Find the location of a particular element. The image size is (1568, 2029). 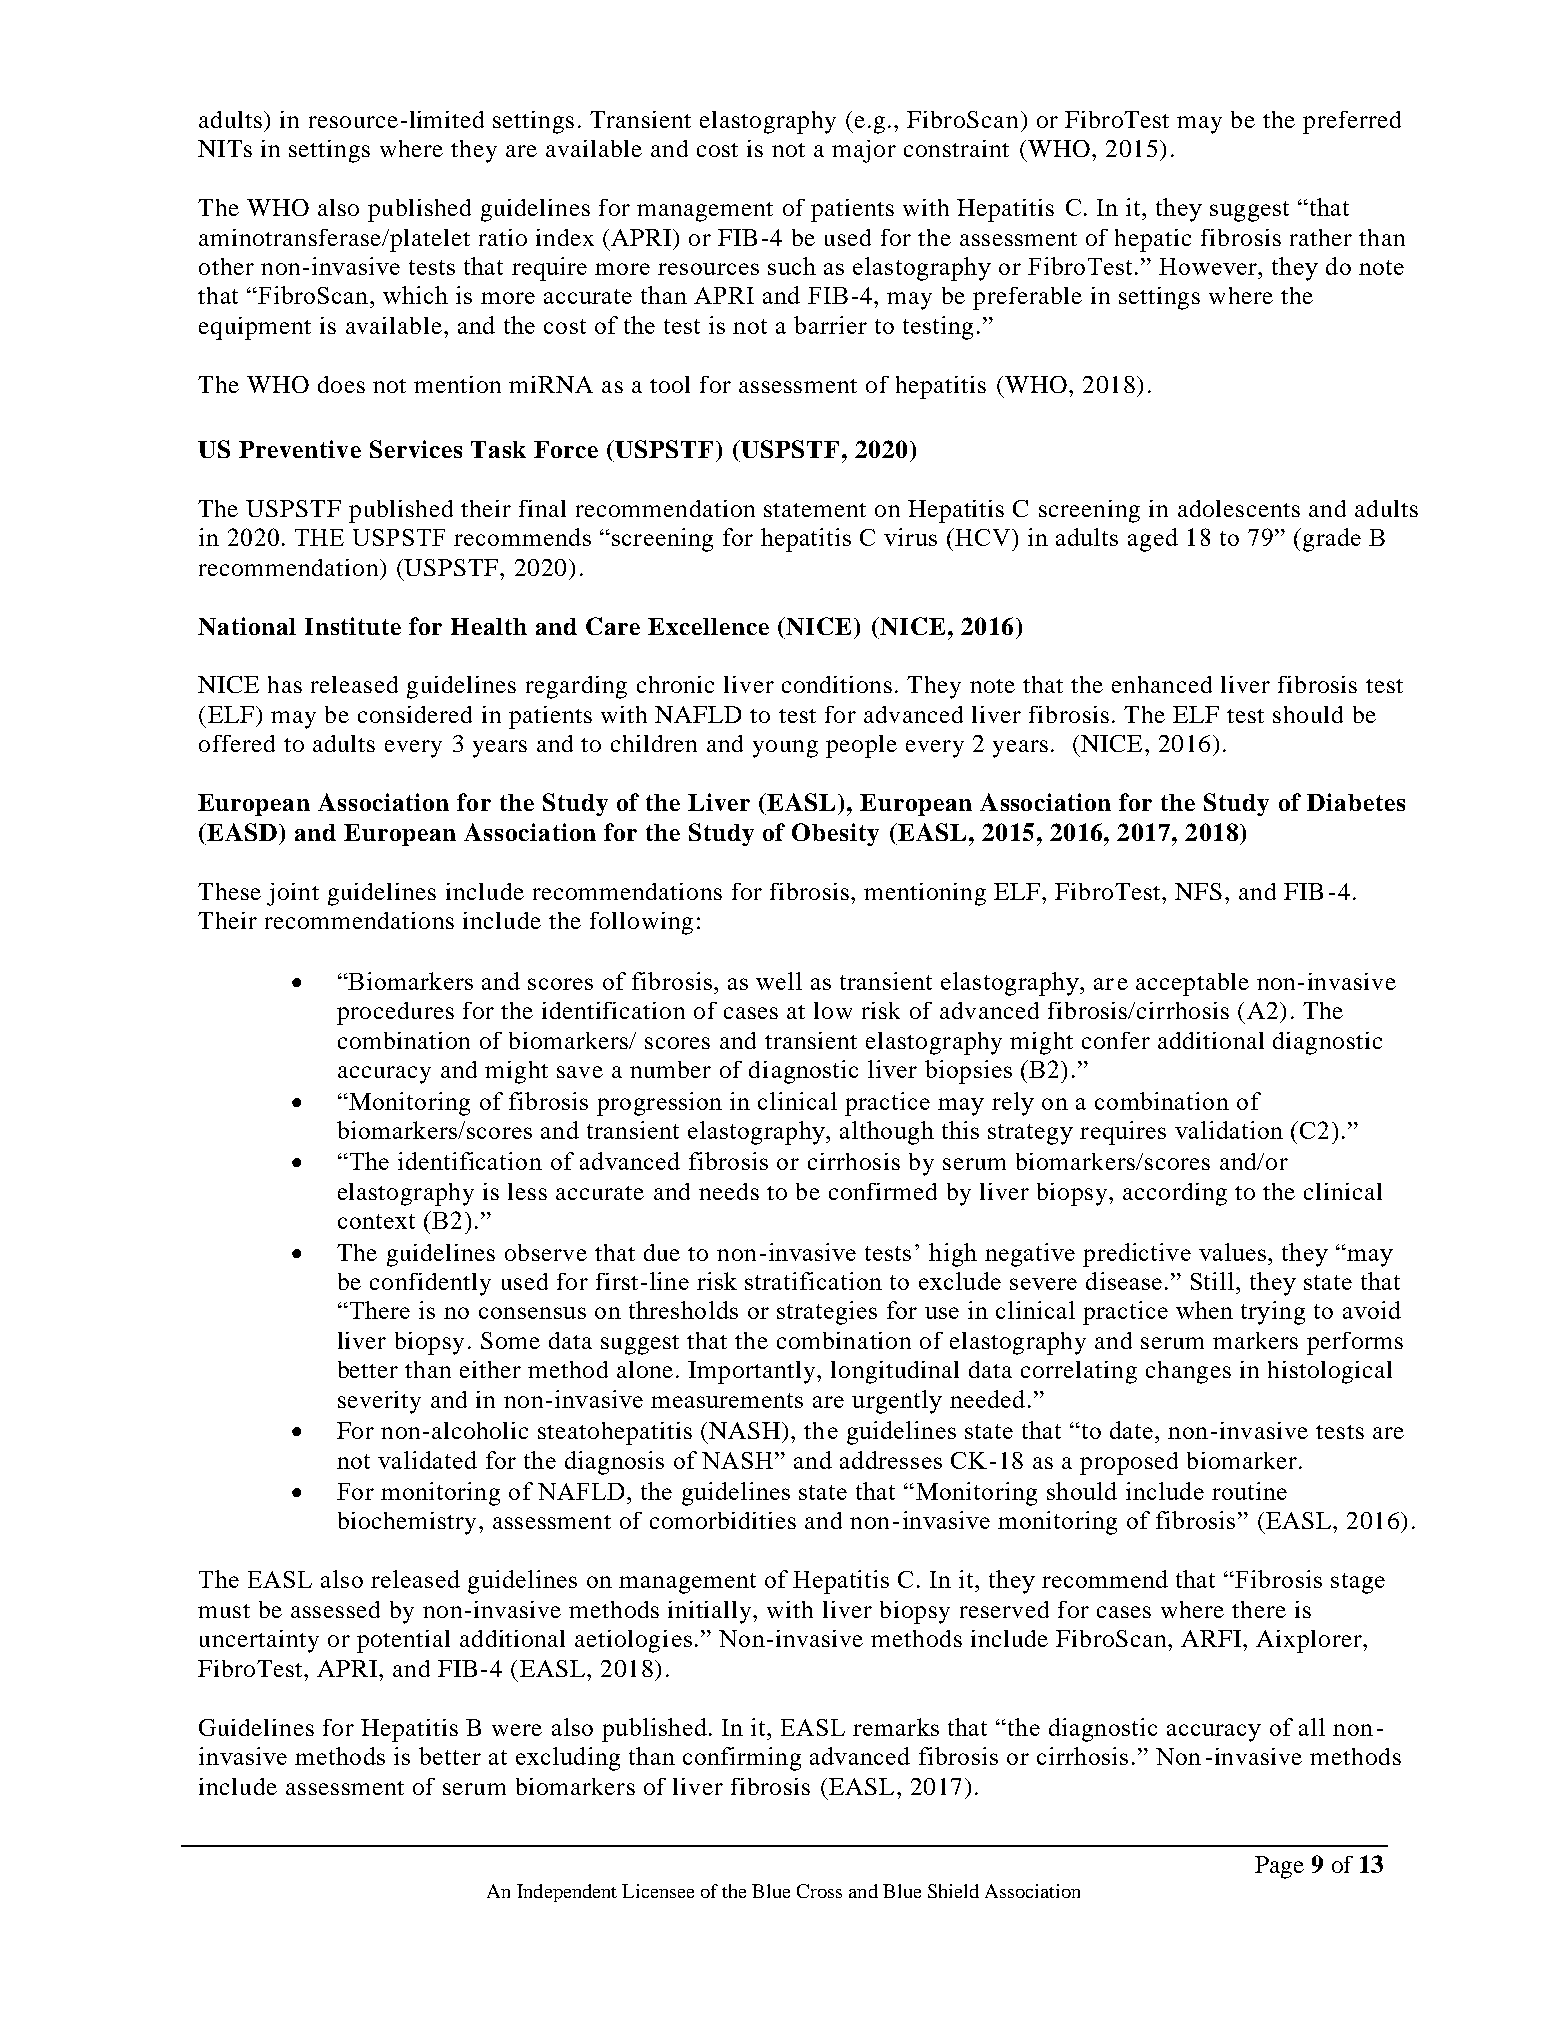

well is located at coordinates (779, 981).
